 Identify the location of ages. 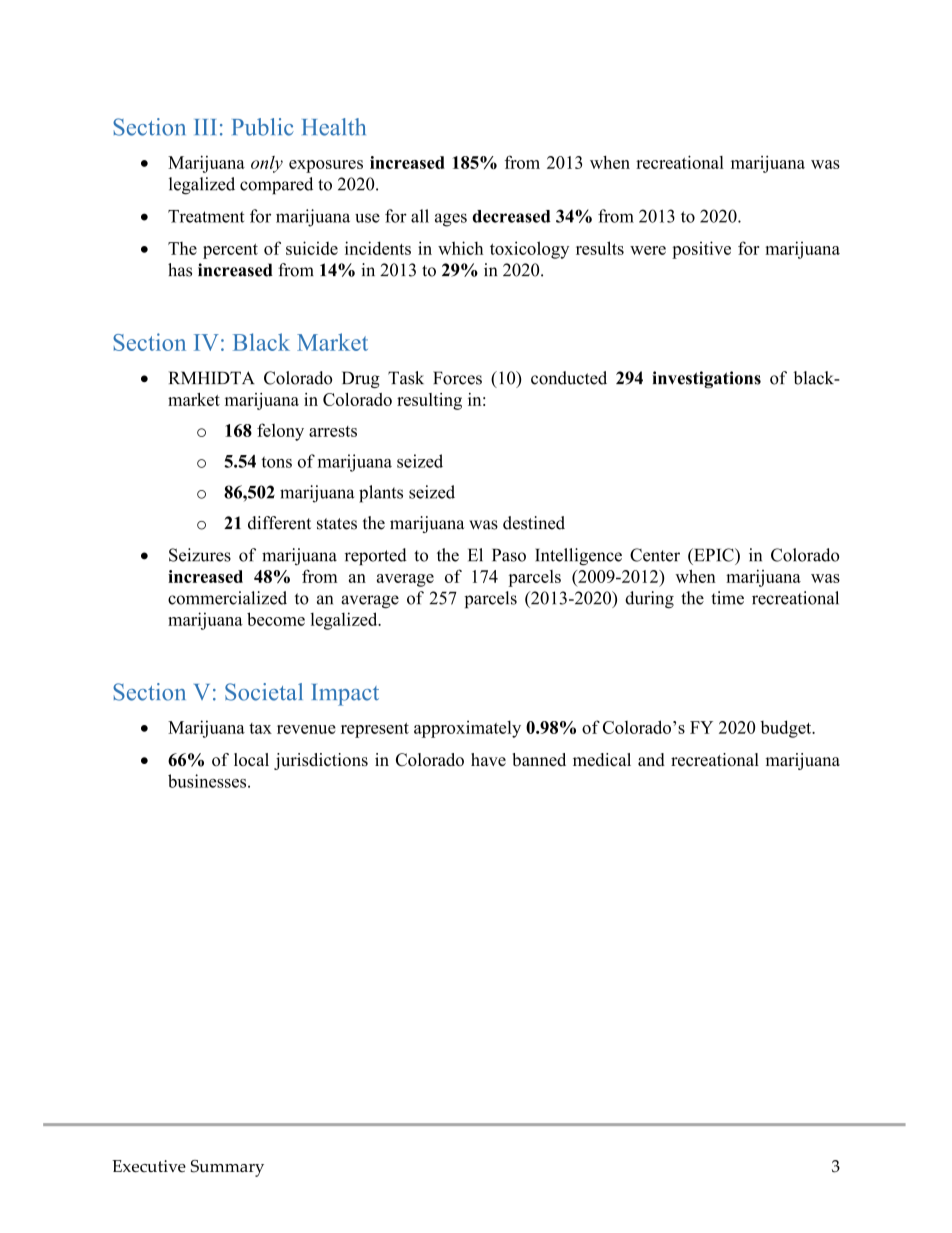
(451, 220).
